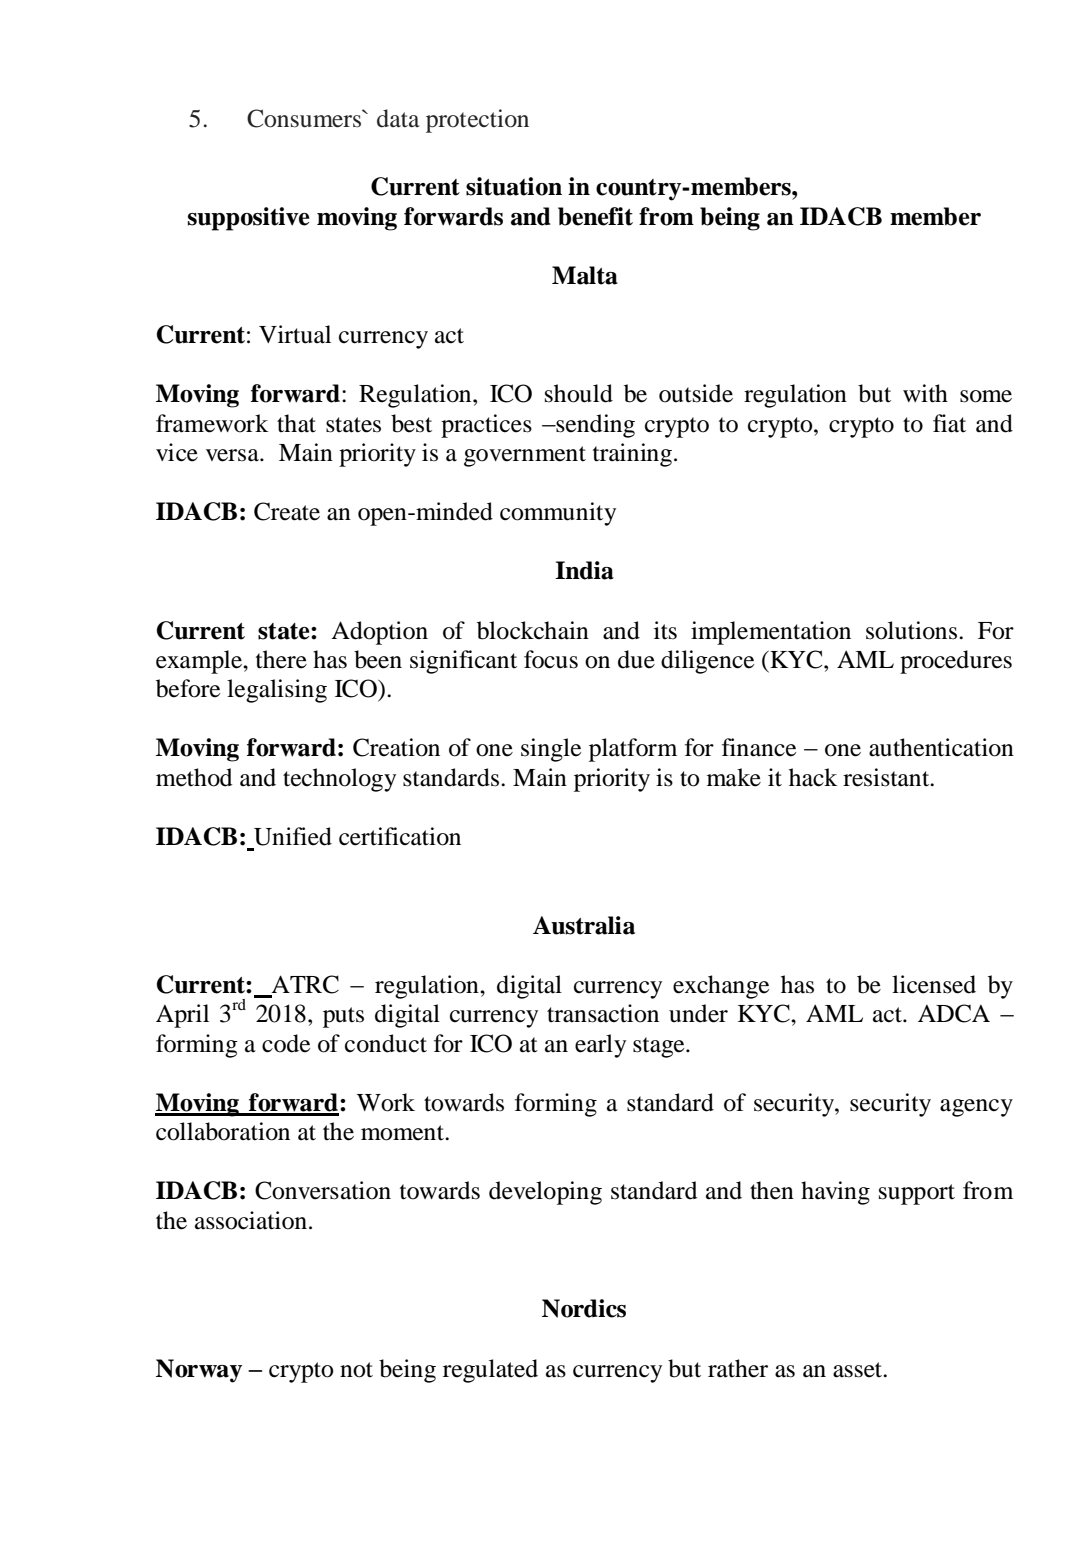  I want to click on sending, so click(594, 426).
